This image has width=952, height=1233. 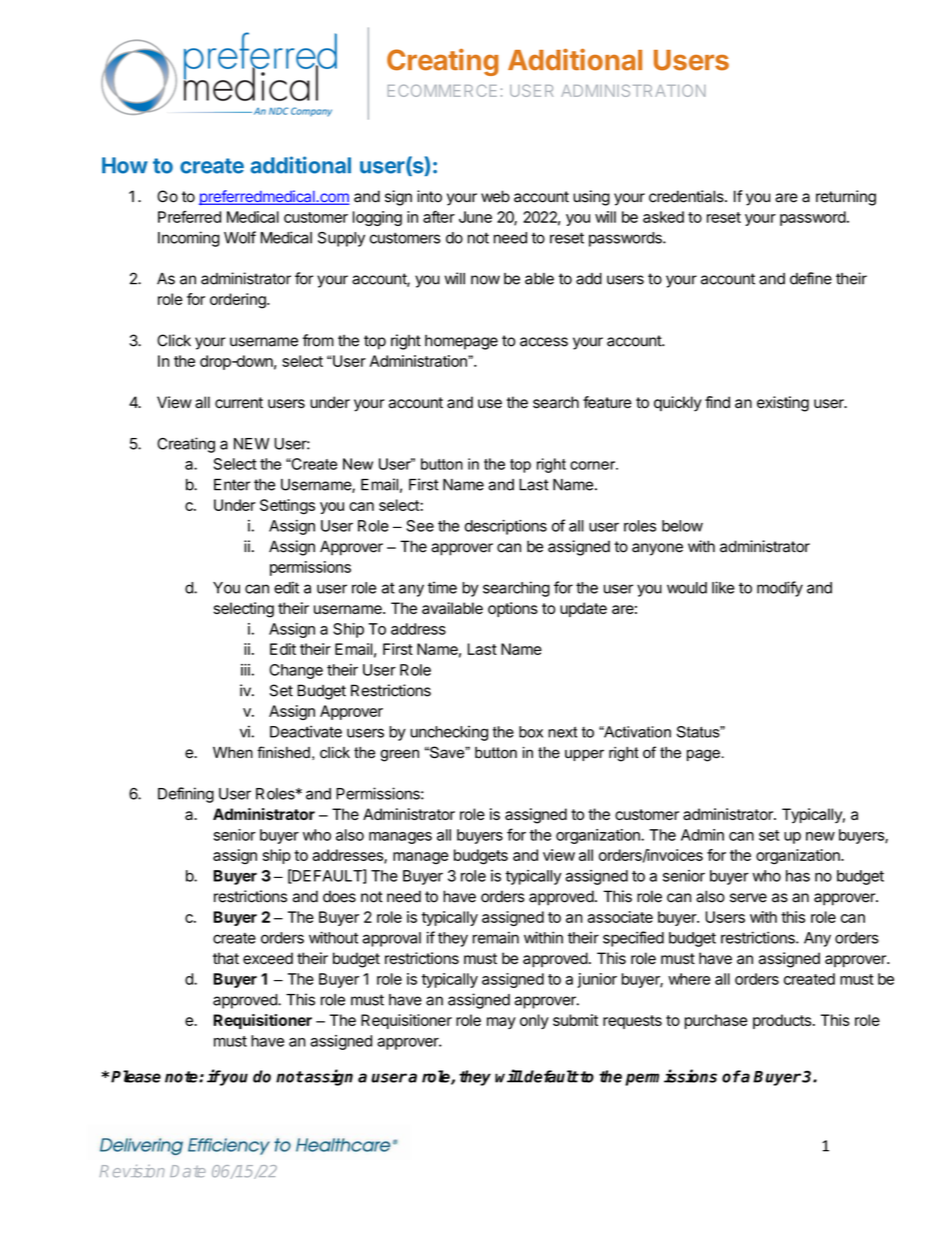 I want to click on How, so click(x=125, y=165).
